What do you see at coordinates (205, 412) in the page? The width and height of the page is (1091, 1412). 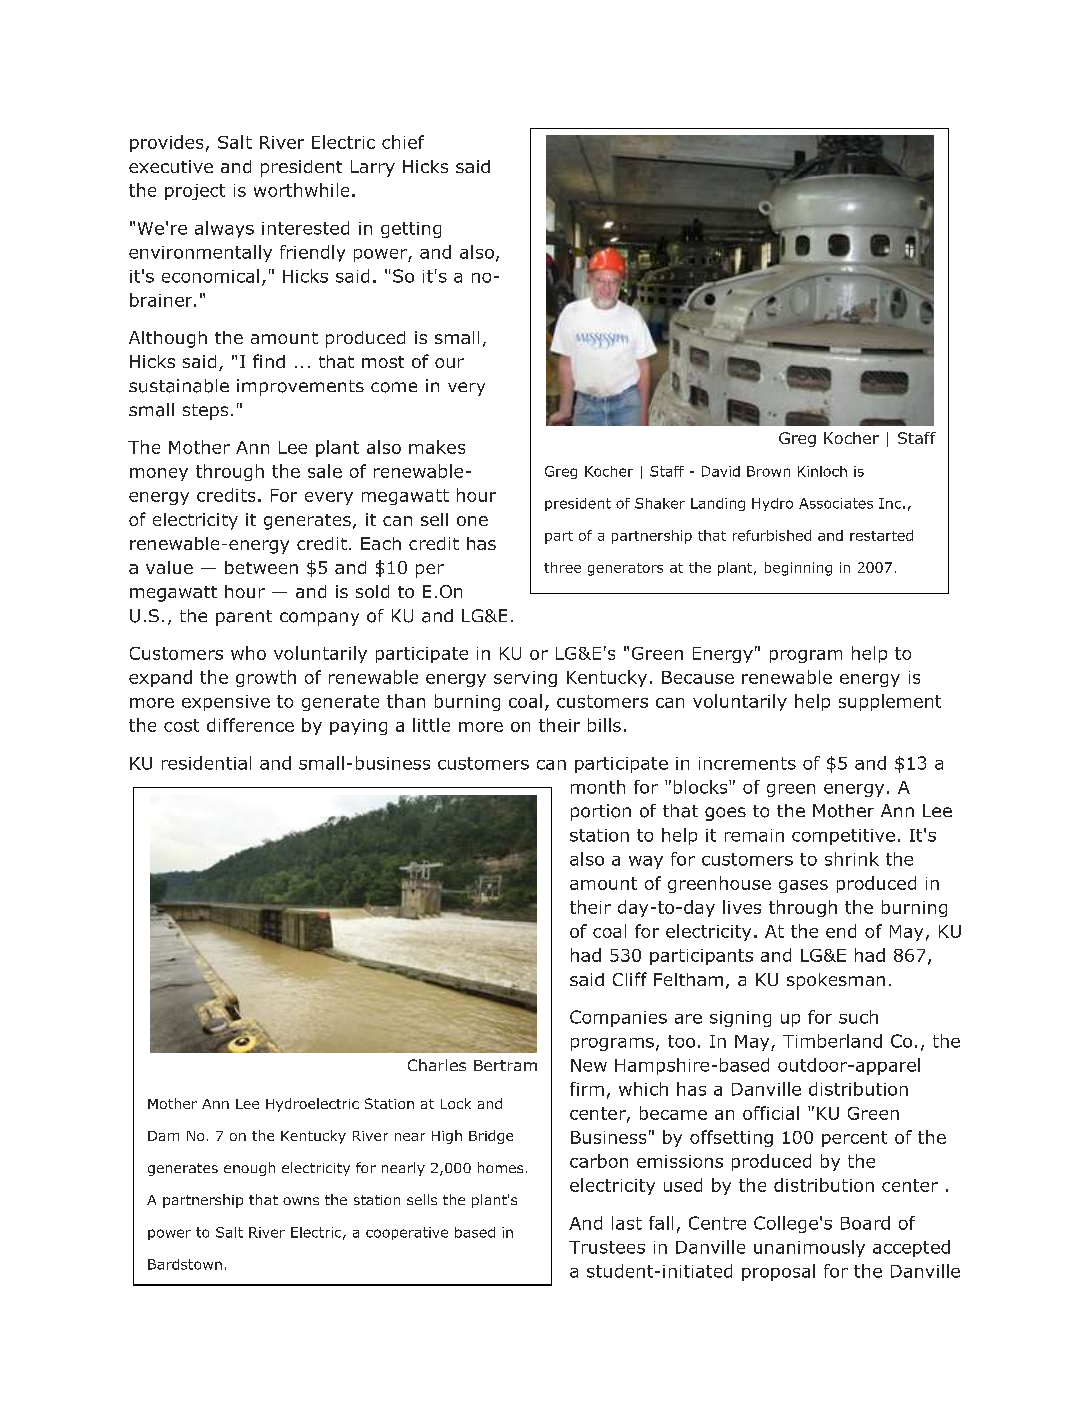 I see `steps` at bounding box center [205, 412].
